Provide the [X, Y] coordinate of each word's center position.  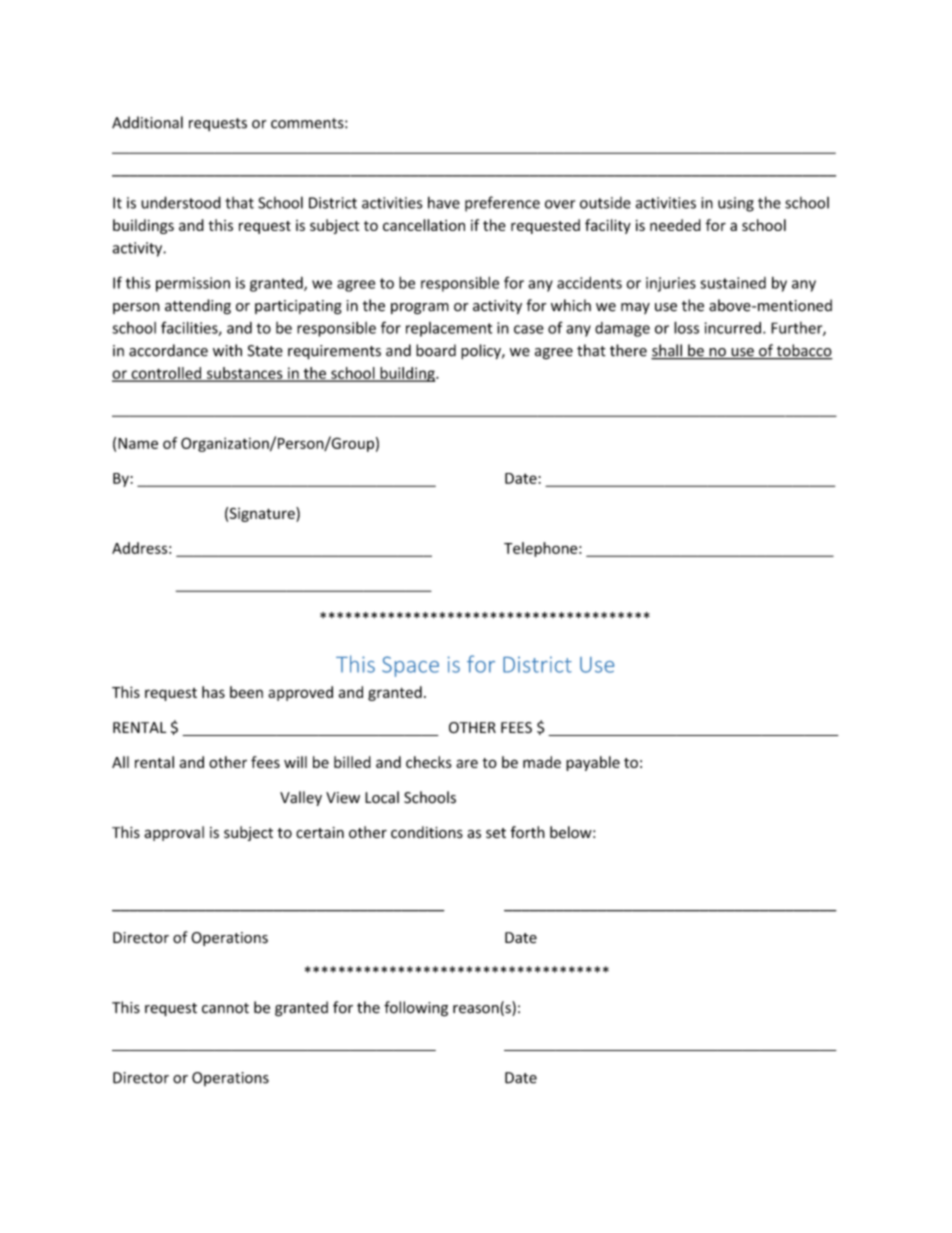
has [213, 692]
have [444, 203]
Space [410, 666]
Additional [147, 122]
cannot [225, 1008]
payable [593, 763]
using [736, 204]
